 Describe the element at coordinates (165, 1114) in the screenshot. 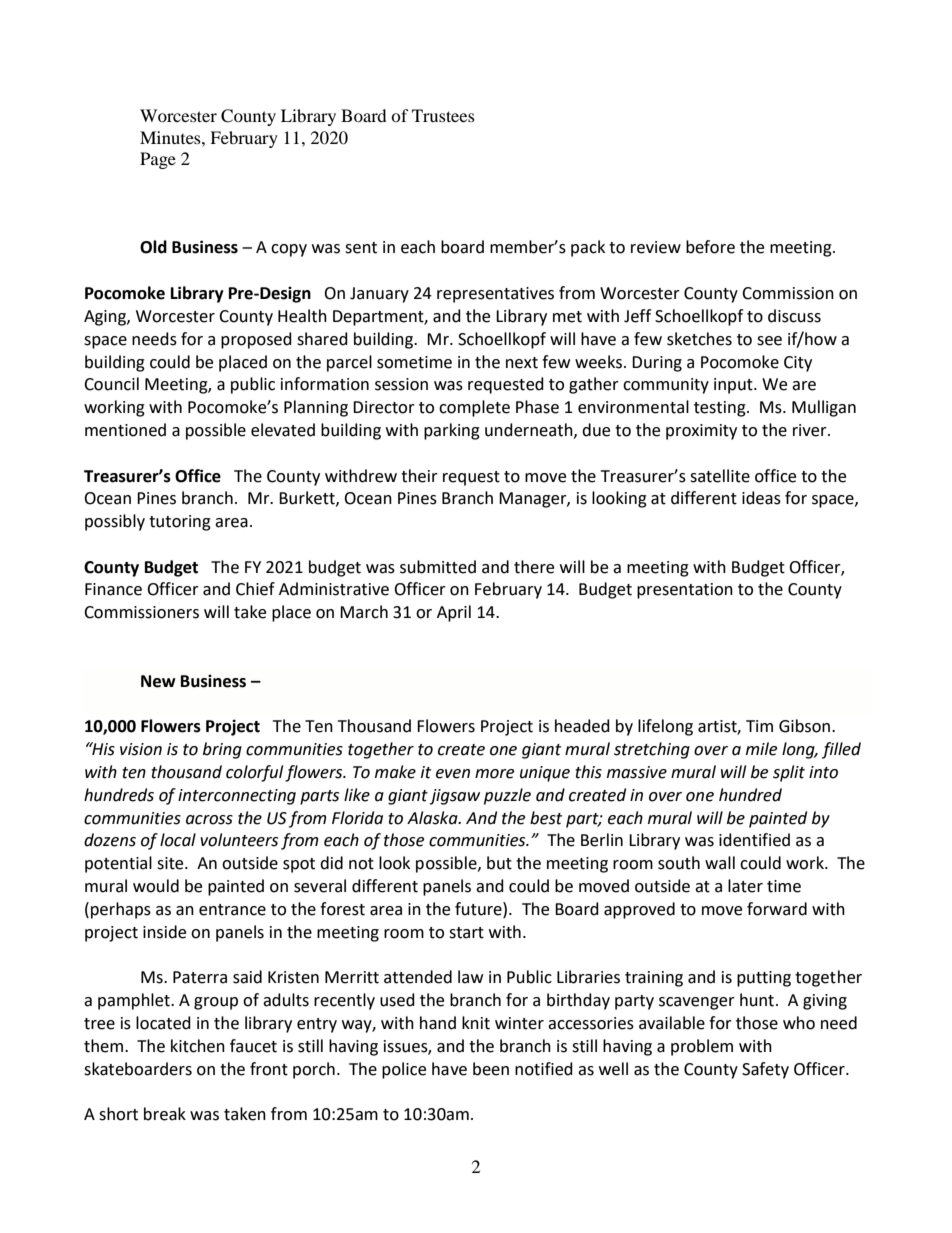

I see `break` at that location.
